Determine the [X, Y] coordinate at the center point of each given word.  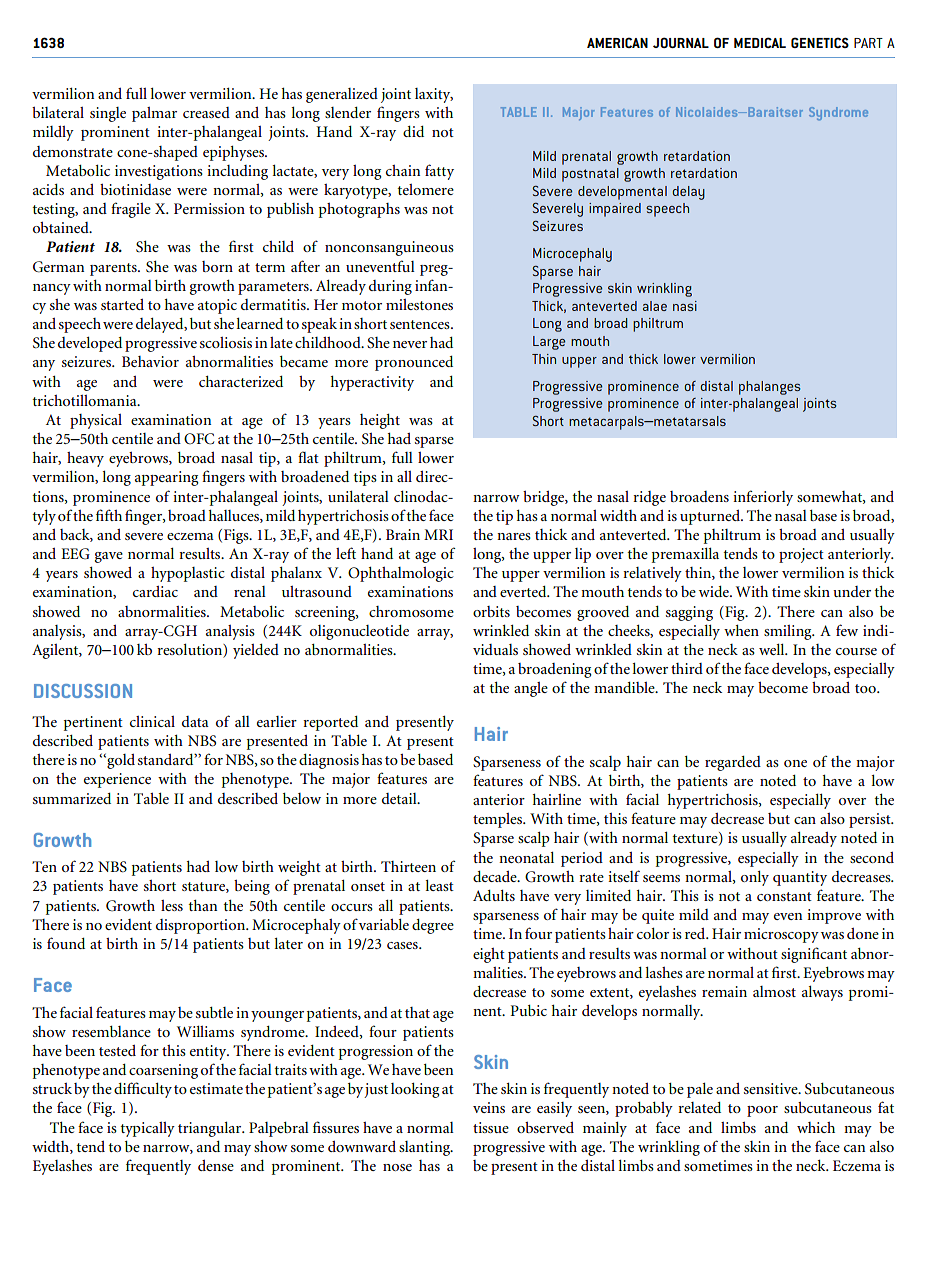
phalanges [770, 388]
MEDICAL [760, 42]
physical [96, 421]
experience [117, 780]
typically [147, 1129]
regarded [733, 763]
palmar [154, 114]
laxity [434, 95]
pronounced [414, 363]
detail [400, 798]
